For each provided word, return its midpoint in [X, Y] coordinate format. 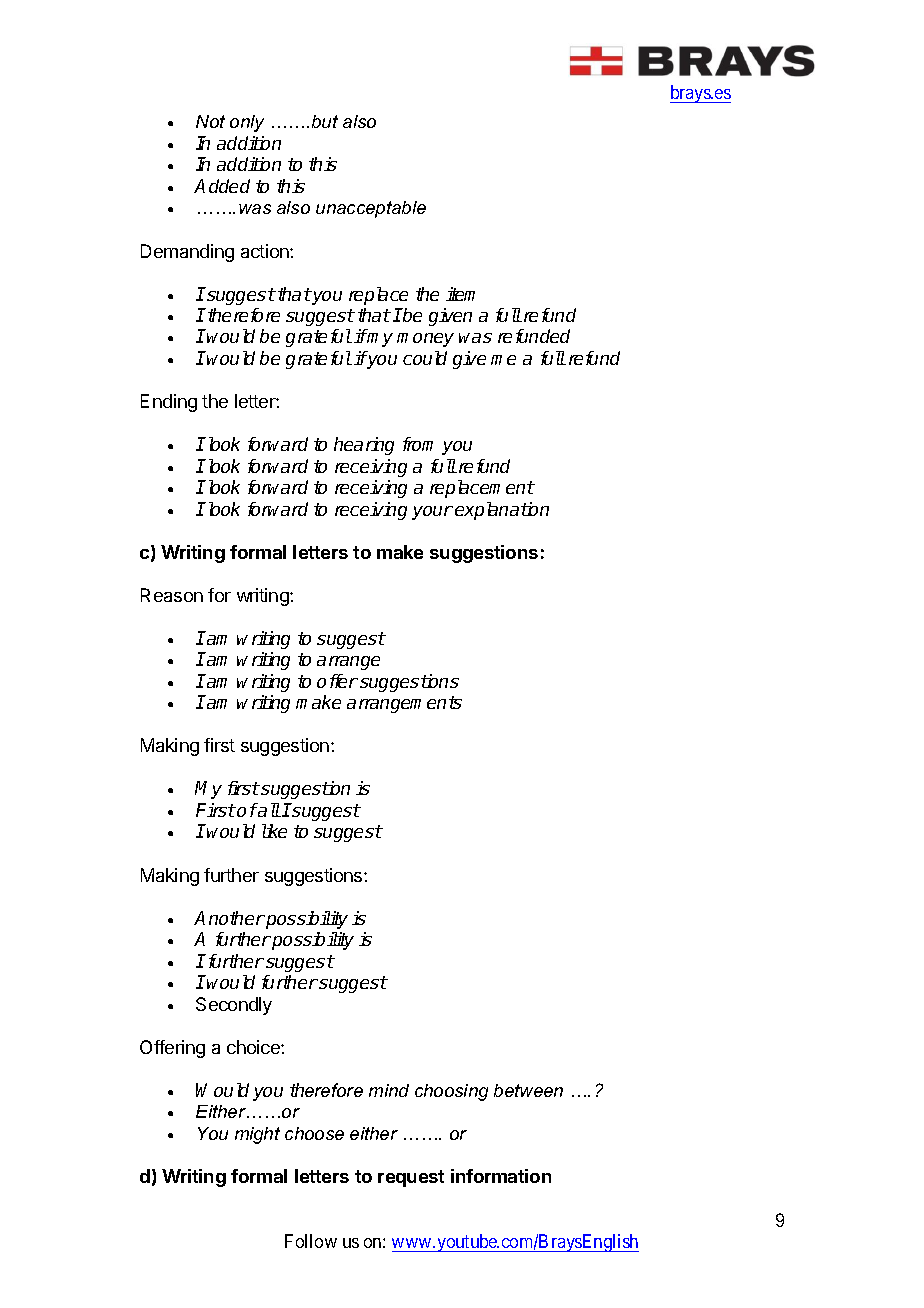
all [268, 810]
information [501, 1176]
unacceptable [371, 209]
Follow [311, 1241]
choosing [451, 1092]
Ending [169, 403]
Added [222, 186]
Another [229, 918]
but [325, 121]
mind [389, 1090]
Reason [172, 595]
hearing [364, 446]
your [432, 513]
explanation [502, 511]
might [257, 1135]
